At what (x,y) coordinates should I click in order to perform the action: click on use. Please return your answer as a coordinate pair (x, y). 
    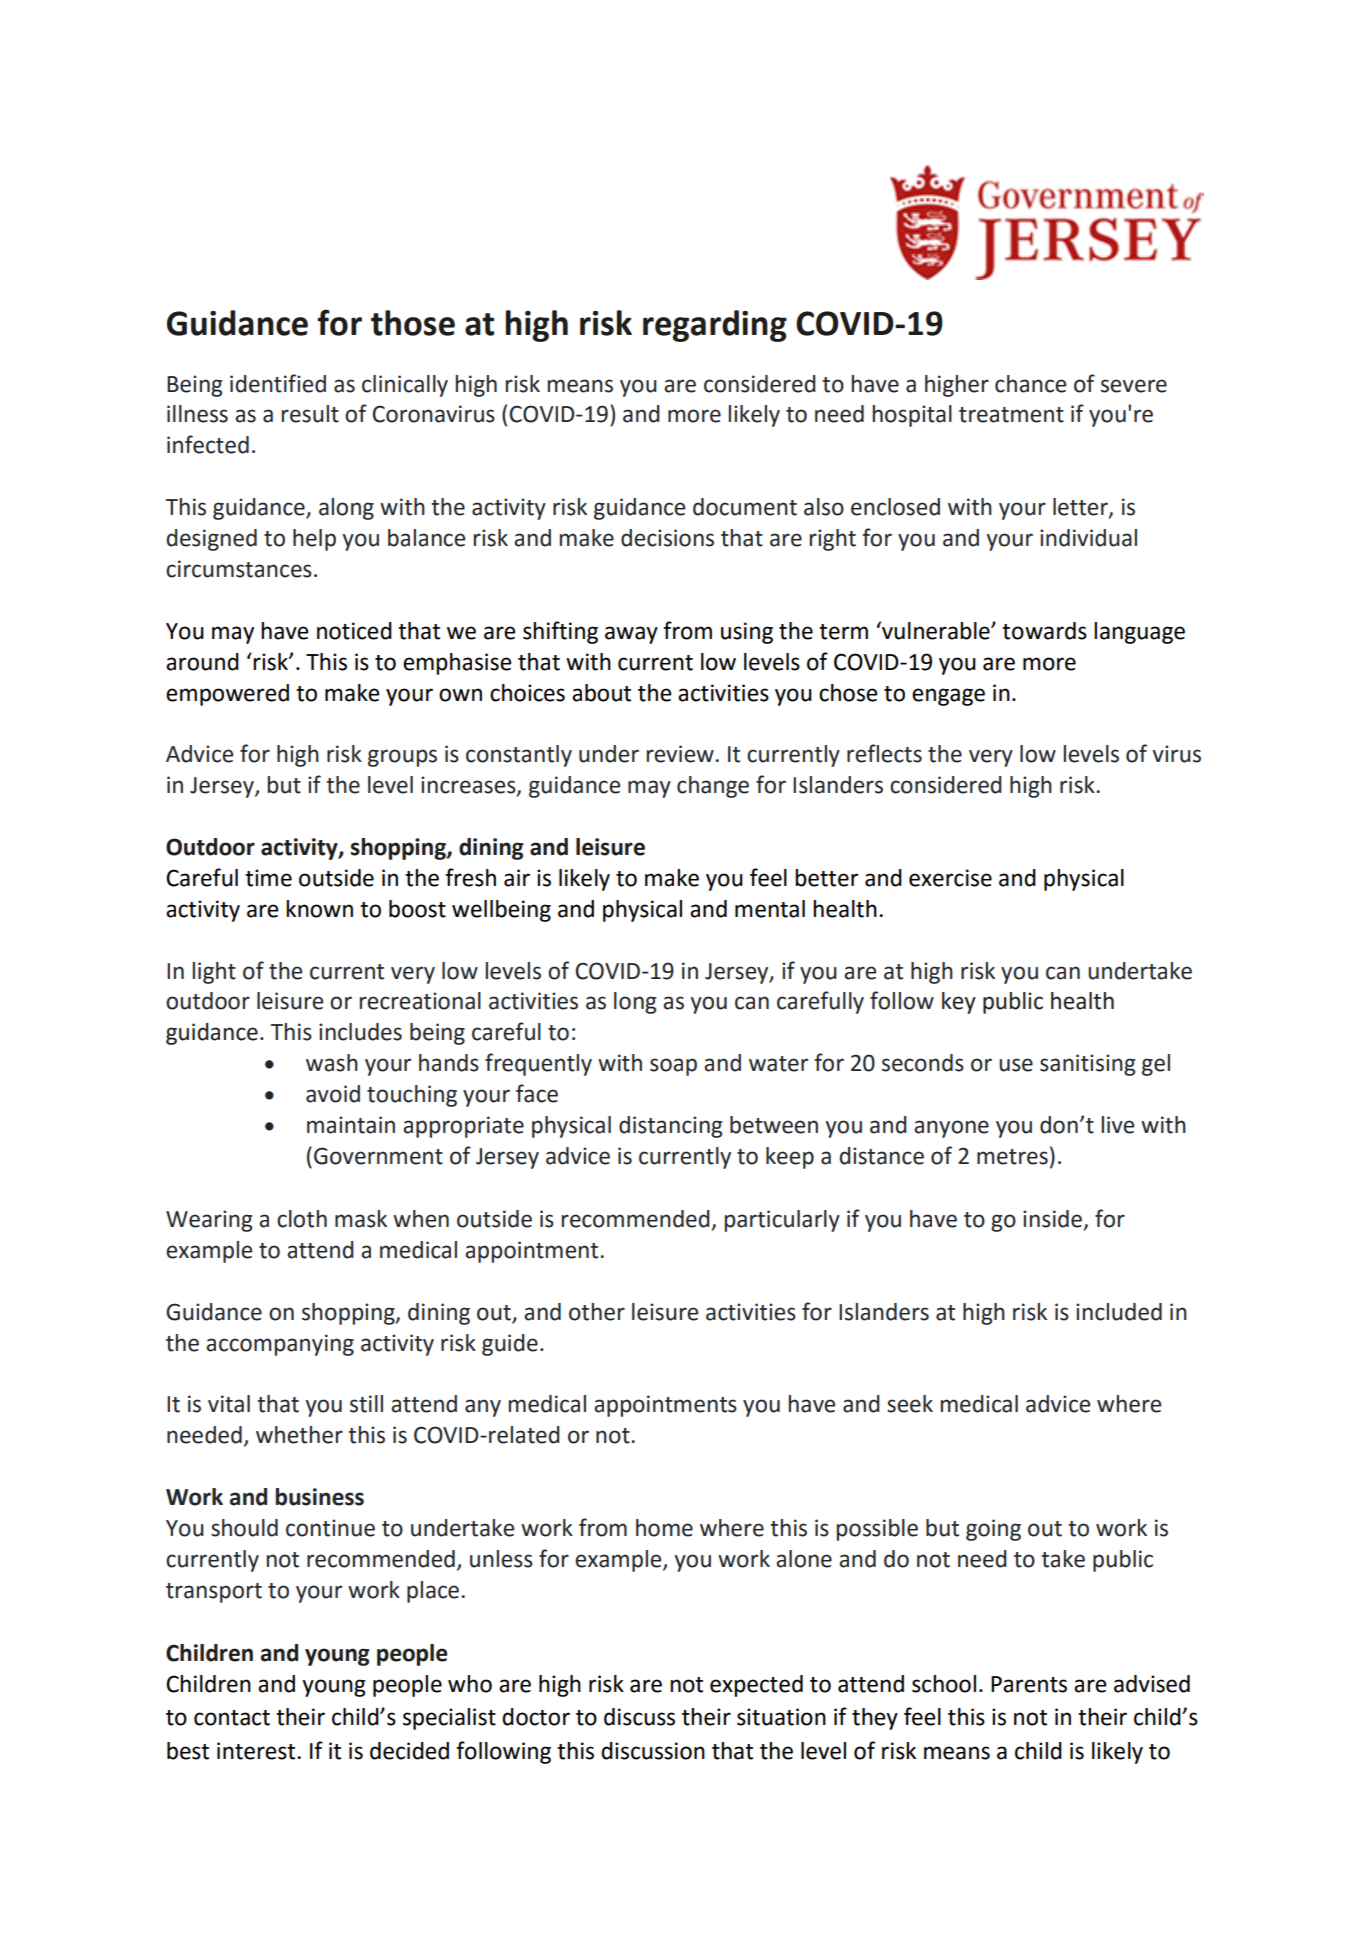
    Looking at the image, I should click on (1016, 1065).
